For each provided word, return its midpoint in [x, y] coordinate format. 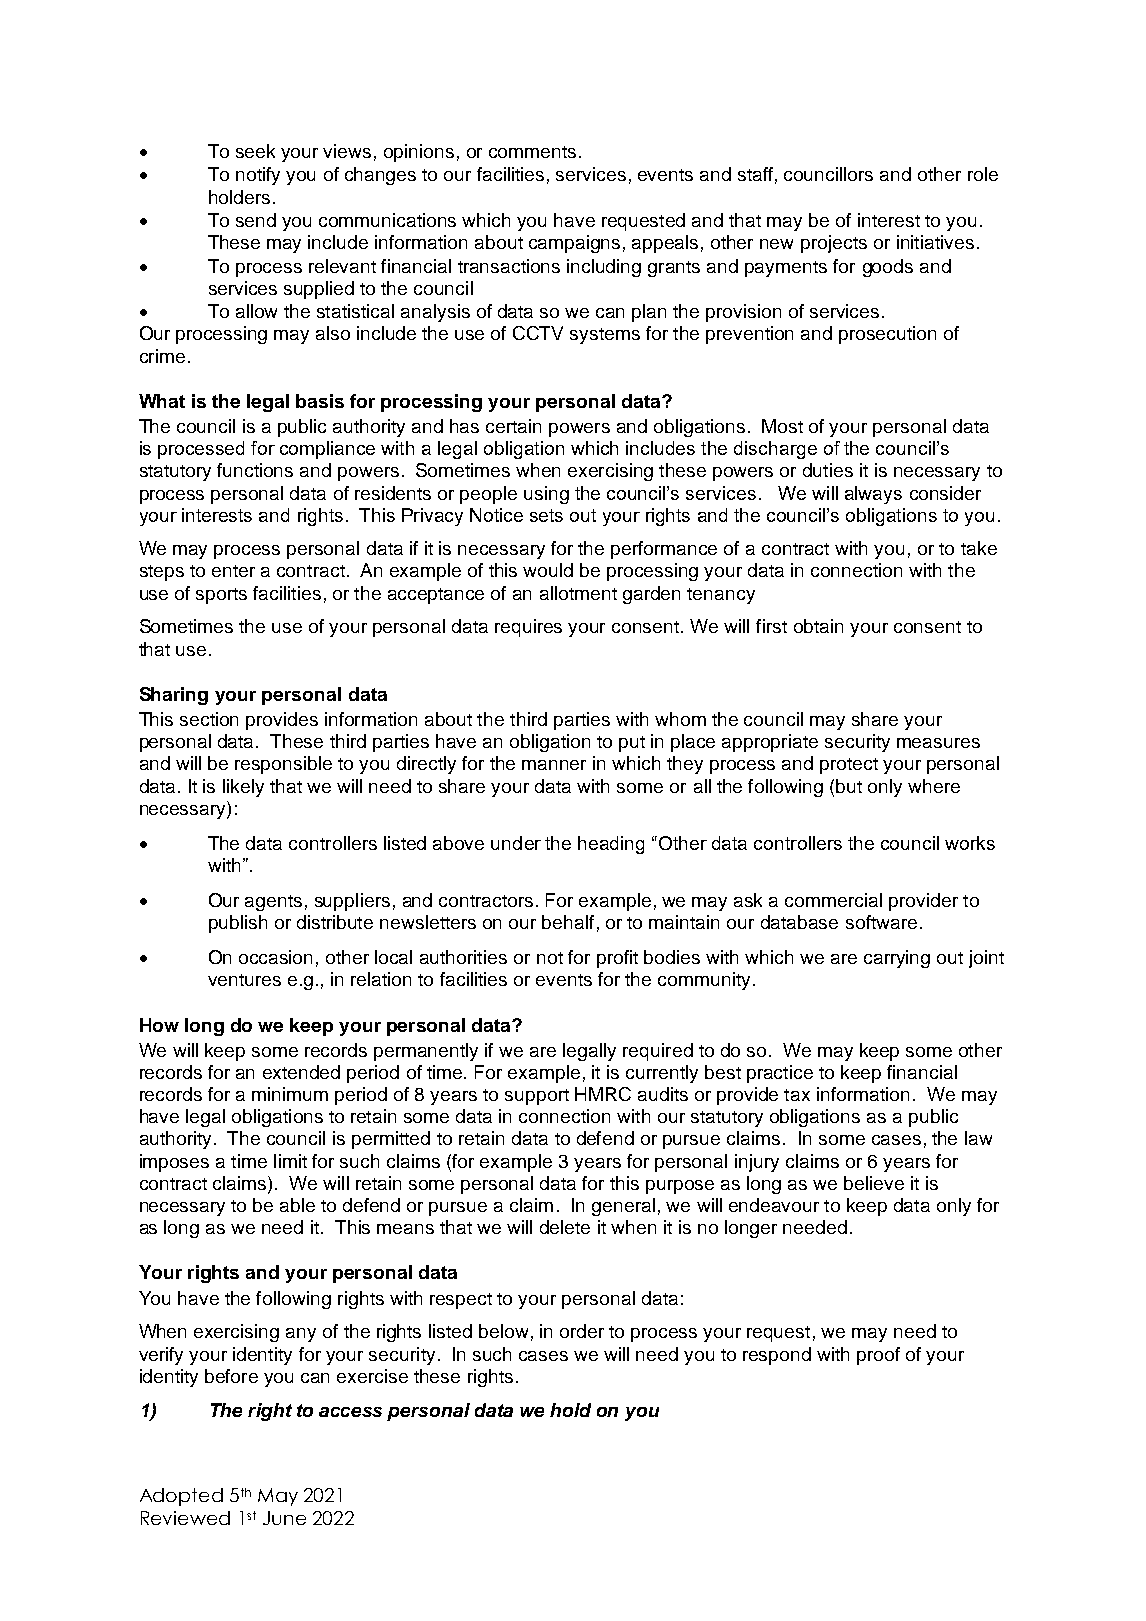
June [284, 1518]
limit [290, 1161]
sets [546, 515]
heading [611, 845]
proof [878, 1356]
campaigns [574, 244]
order [582, 1331]
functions [255, 470]
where [934, 786]
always [873, 495]
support [537, 1097]
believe [874, 1183]
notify [258, 176]
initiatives [935, 242]
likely [243, 788]
